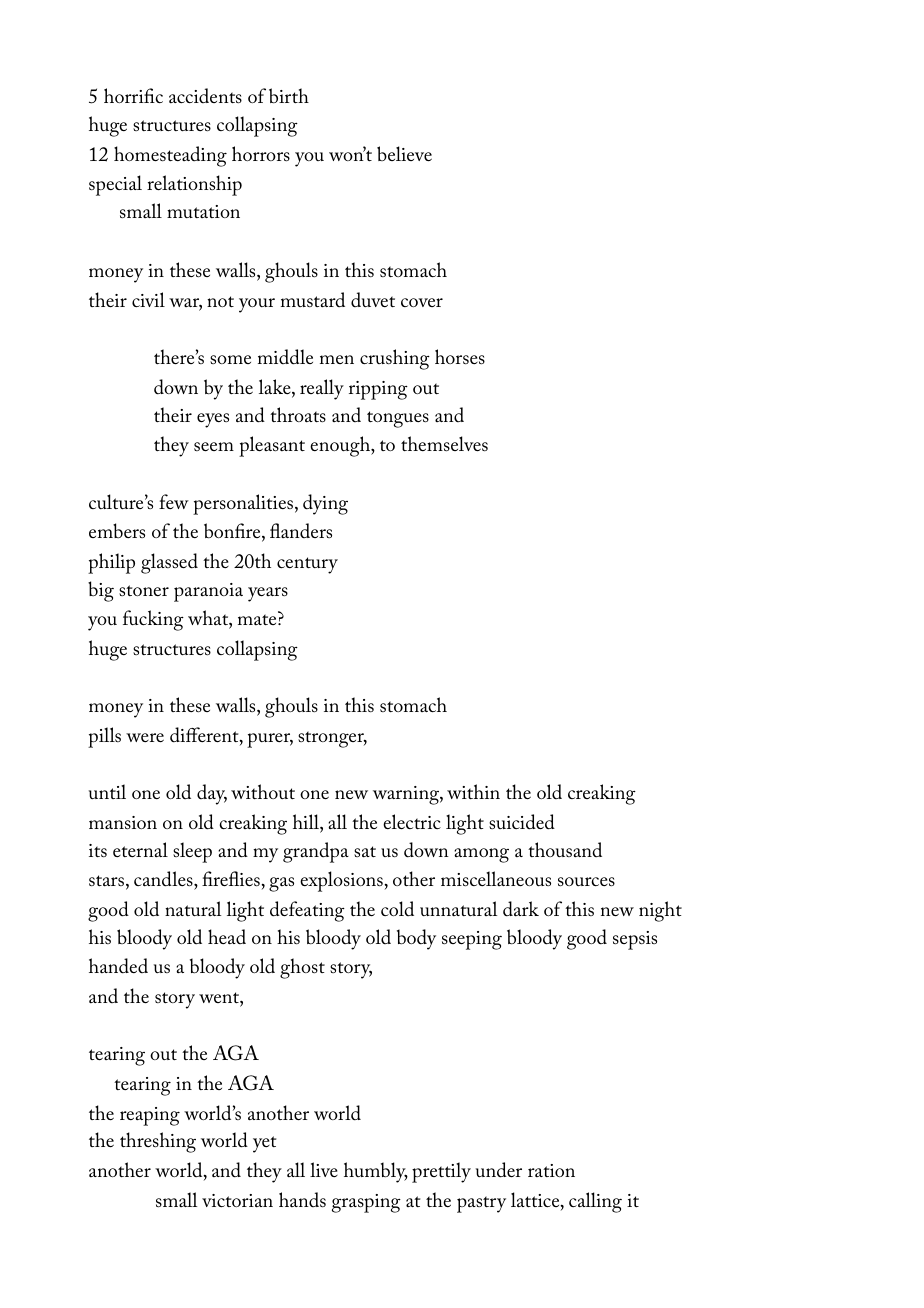 The width and height of the screenshot is (924, 1308). What do you see at coordinates (158, 1142) in the screenshot?
I see `threshing` at bounding box center [158, 1142].
